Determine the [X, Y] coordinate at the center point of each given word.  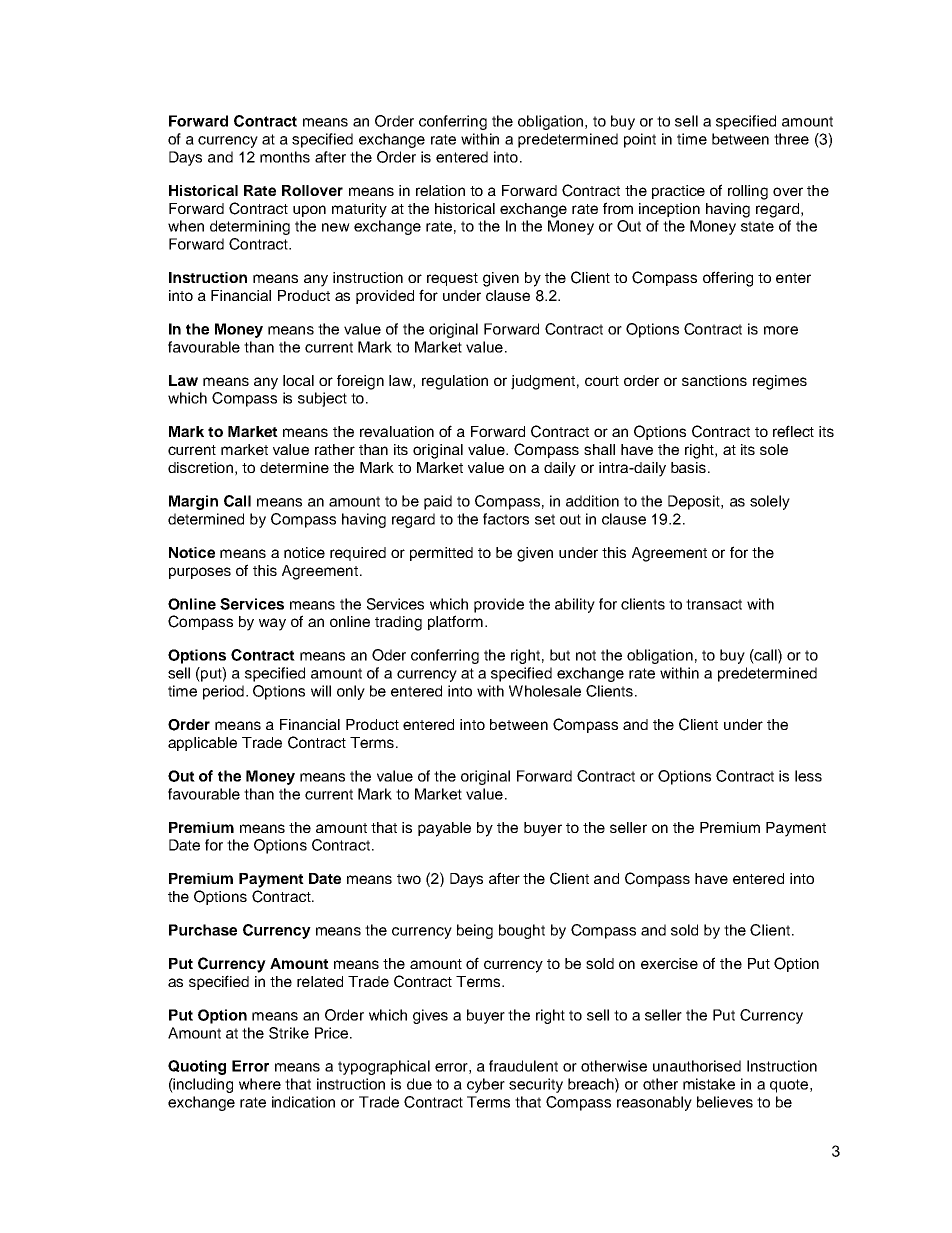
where [260, 1084]
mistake [709, 1084]
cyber [486, 1085]
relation [440, 190]
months [285, 157]
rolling [748, 192]
